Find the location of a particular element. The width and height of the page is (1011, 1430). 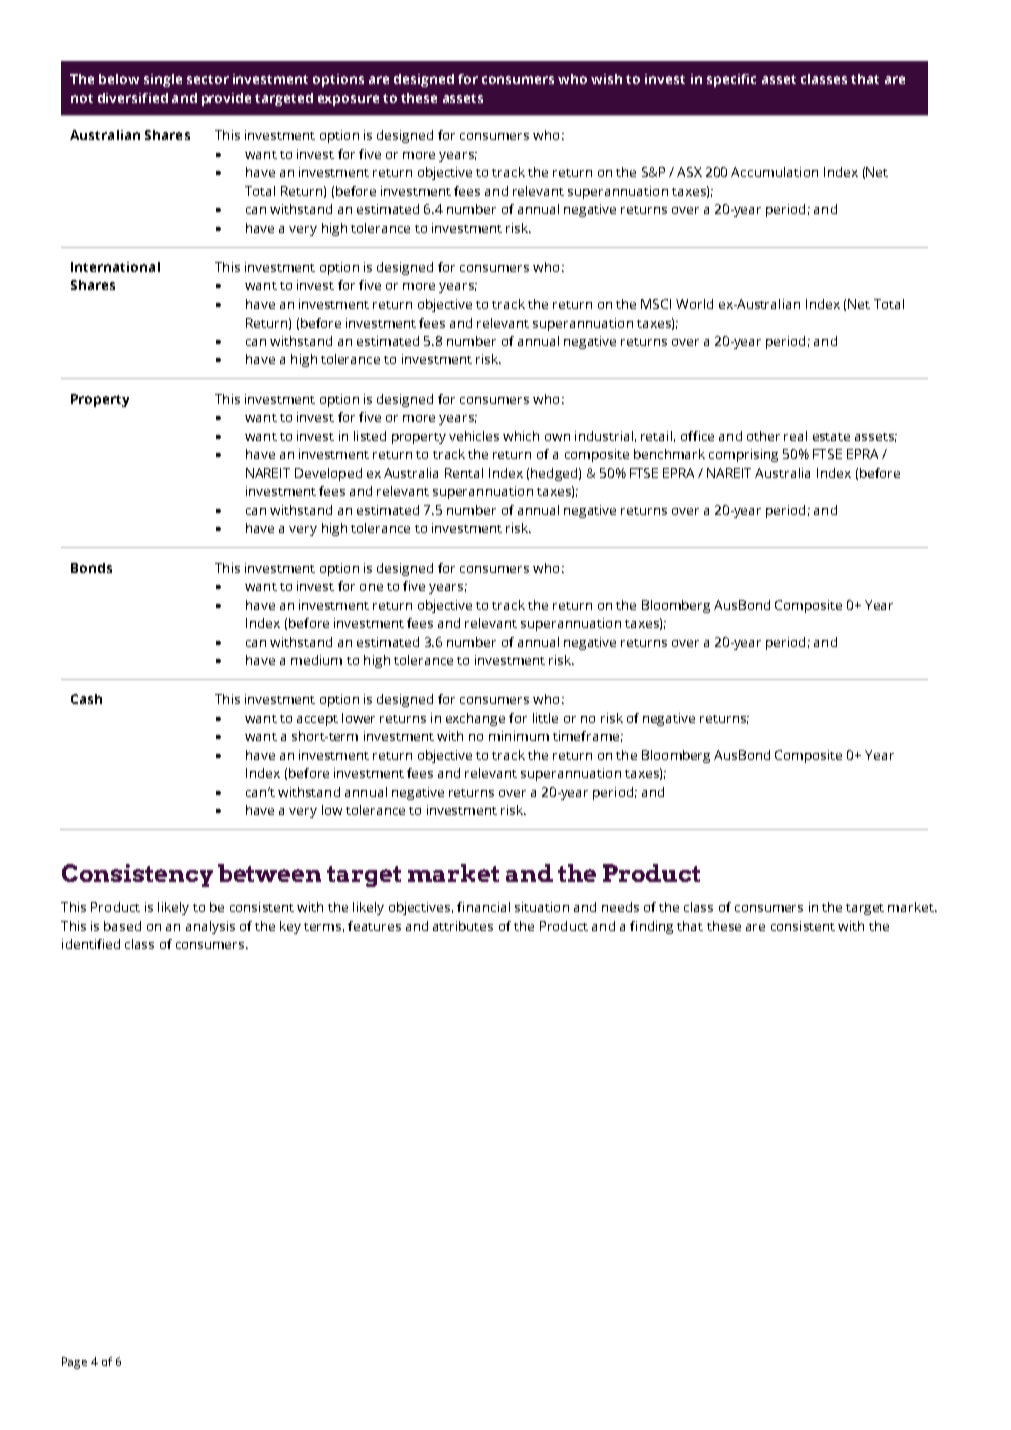

specific is located at coordinates (731, 80).
